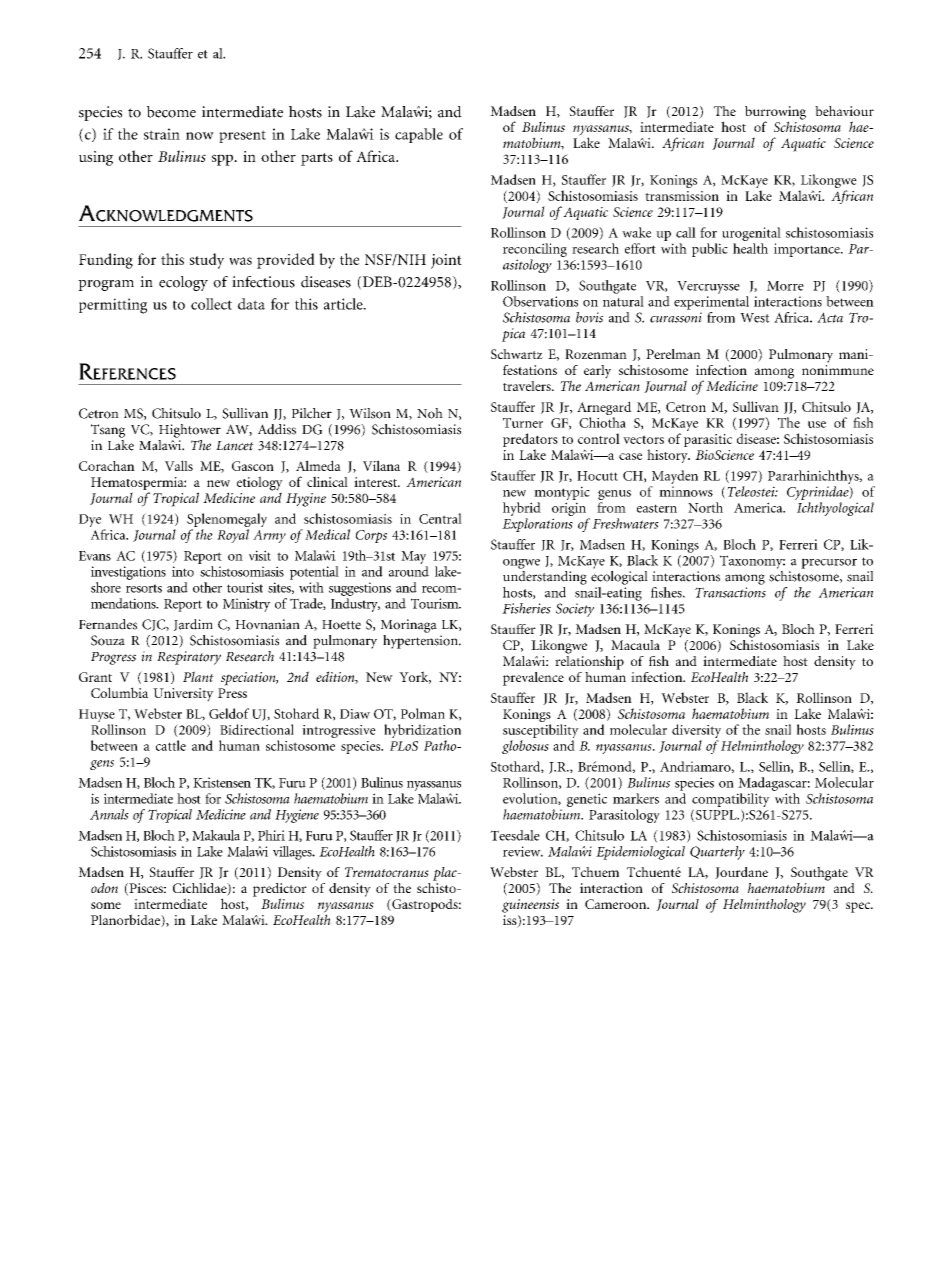 The height and width of the screenshot is (1271, 952). I want to click on West, so click(755, 318).
